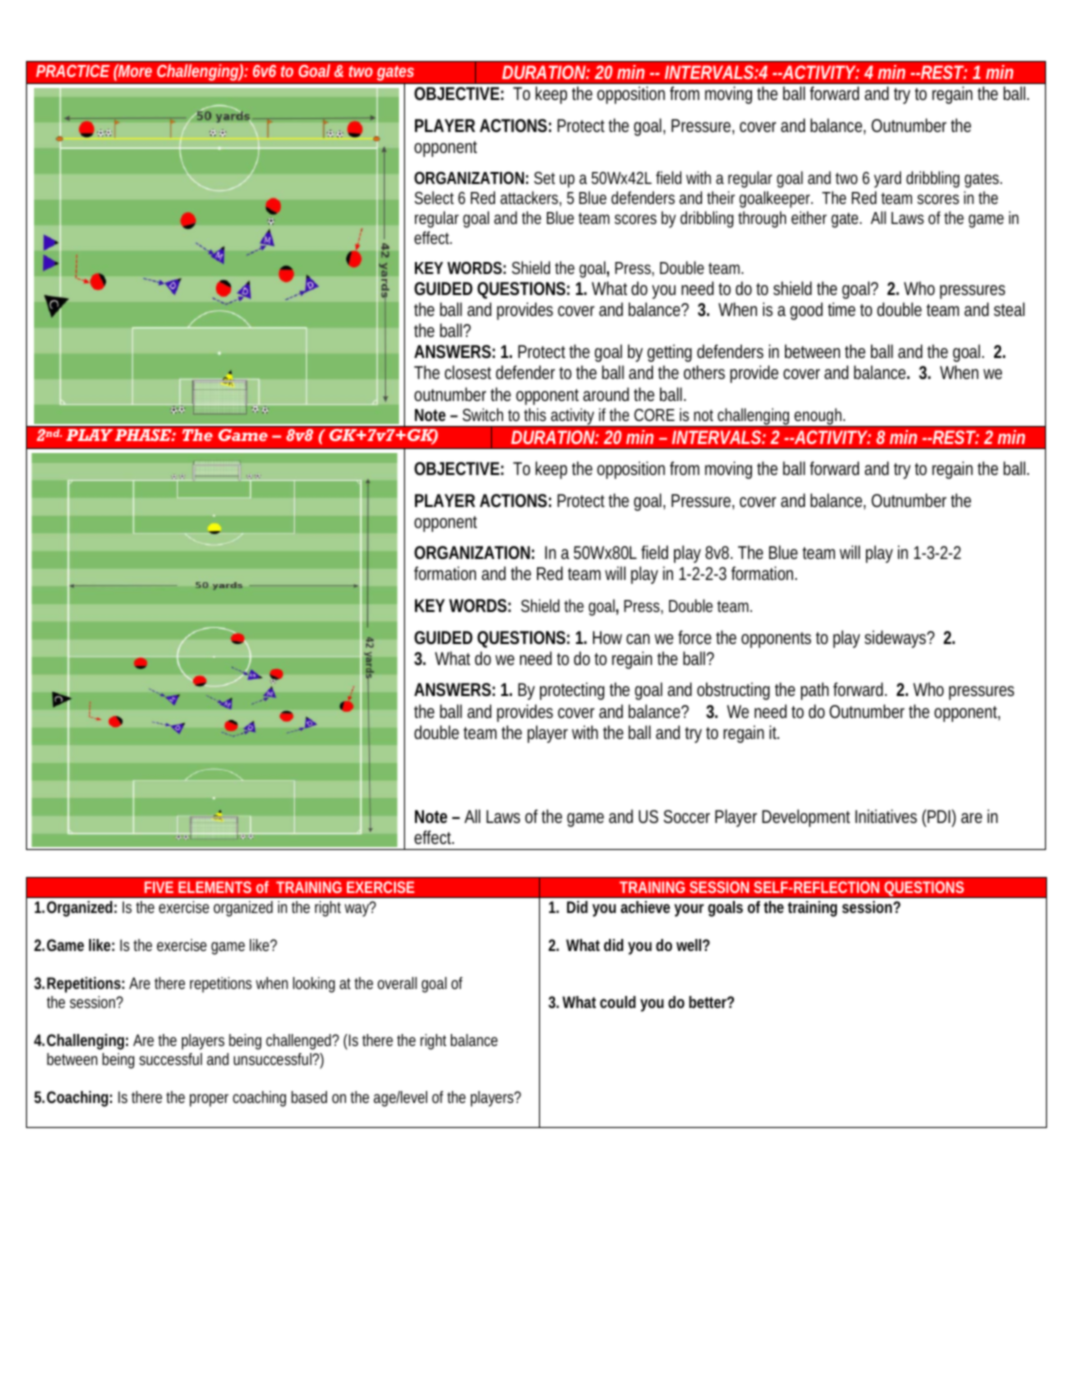  I want to click on can, so click(638, 639).
